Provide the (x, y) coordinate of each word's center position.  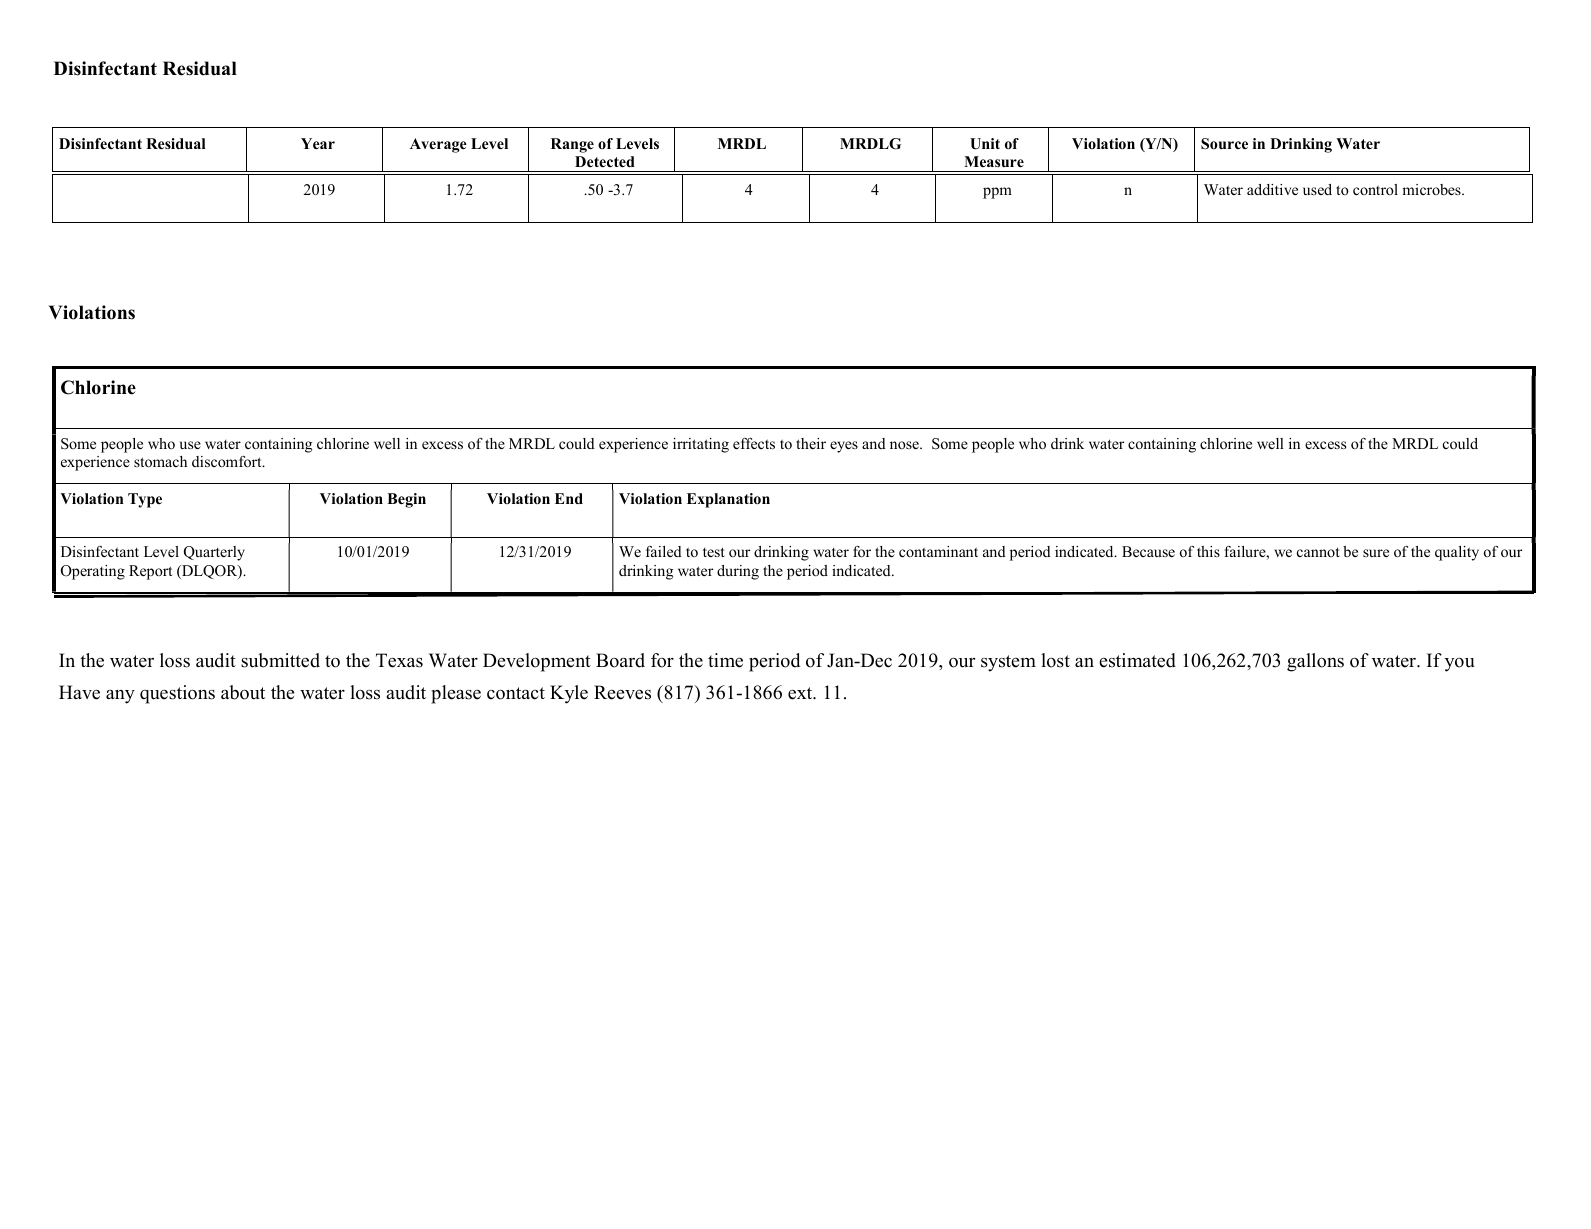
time (725, 660)
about (243, 692)
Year (318, 143)
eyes (844, 447)
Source (1224, 144)
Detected (605, 161)
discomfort (228, 461)
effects (754, 443)
